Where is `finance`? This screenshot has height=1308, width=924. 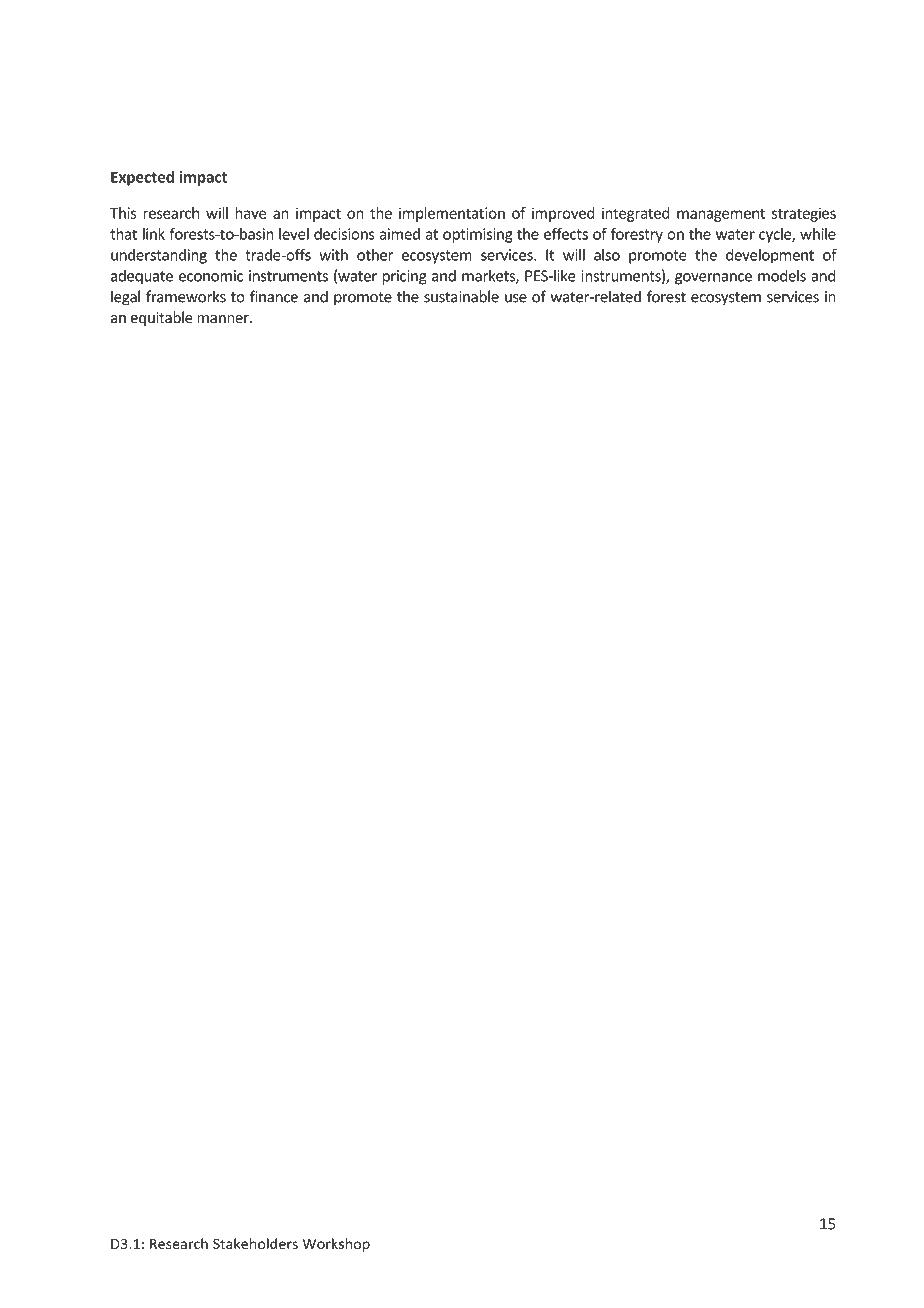 finance is located at coordinates (274, 296).
